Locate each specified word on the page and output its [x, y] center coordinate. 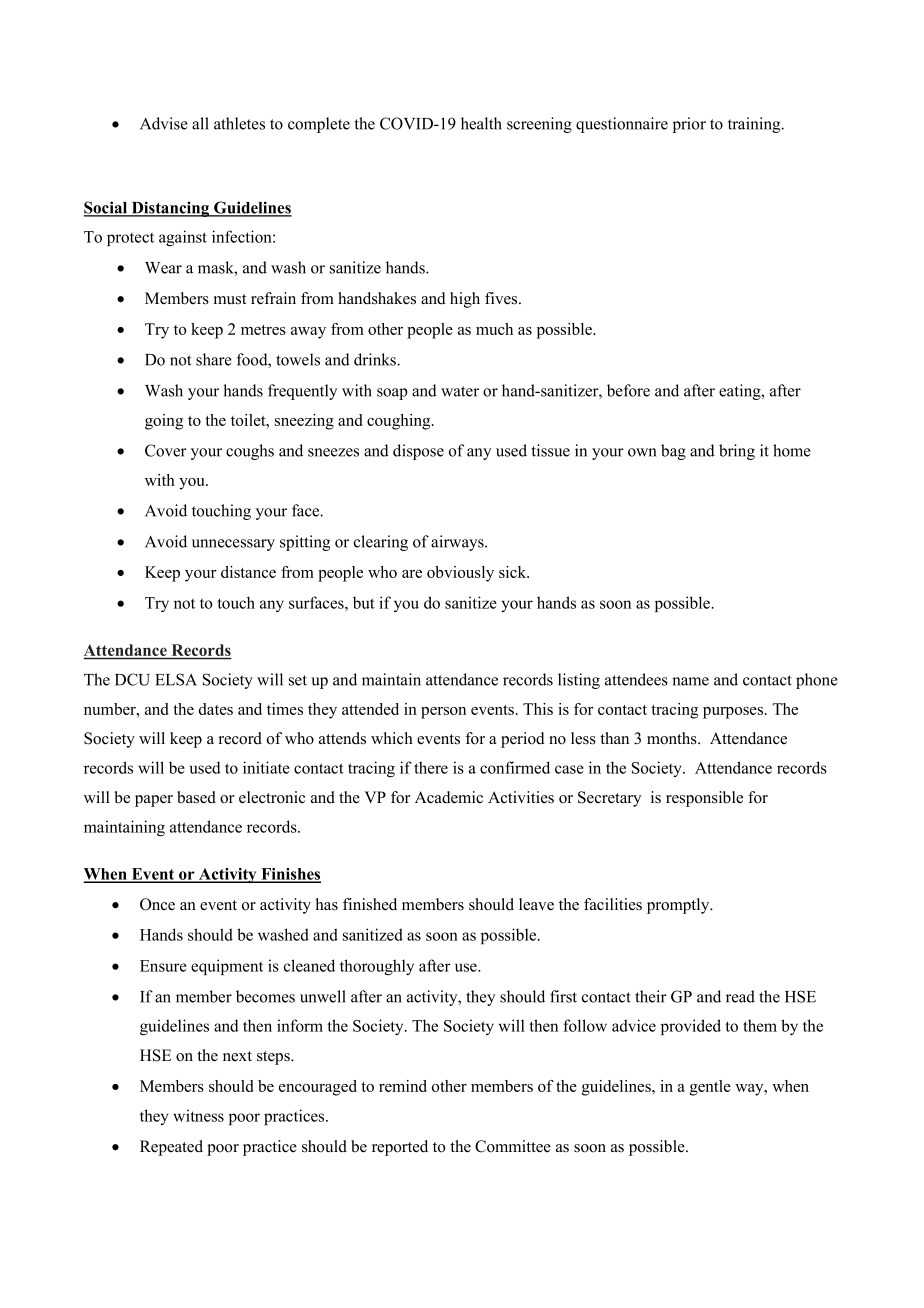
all [200, 123]
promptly [679, 906]
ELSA [176, 679]
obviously [460, 574]
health [481, 123]
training [755, 125]
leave [536, 904]
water [460, 391]
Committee [513, 1146]
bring [737, 452]
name [690, 681]
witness [198, 1115]
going [164, 422]
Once [157, 904]
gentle [710, 1088]
